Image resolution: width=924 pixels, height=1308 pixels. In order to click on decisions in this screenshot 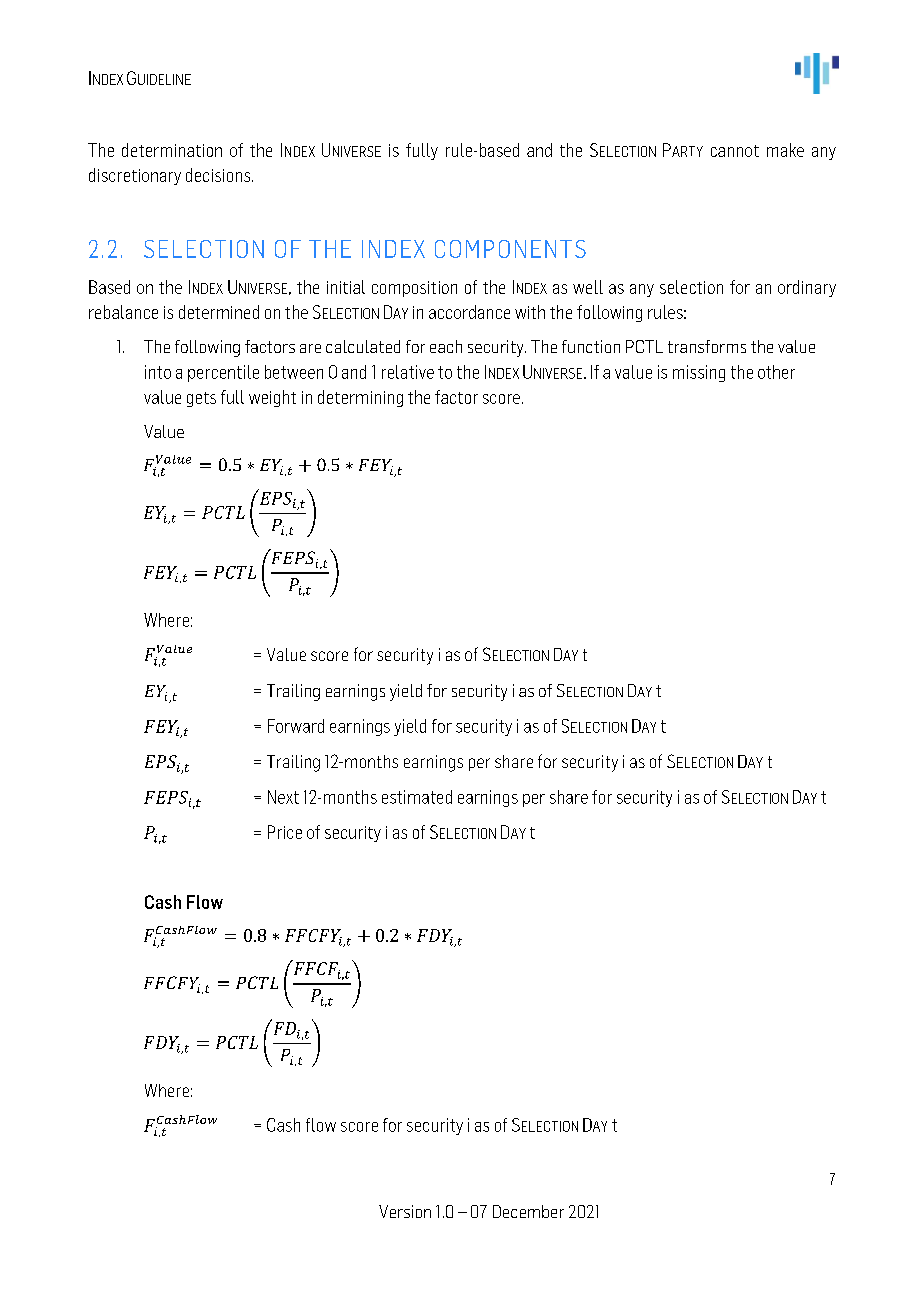, I will do `click(219, 175)`.
